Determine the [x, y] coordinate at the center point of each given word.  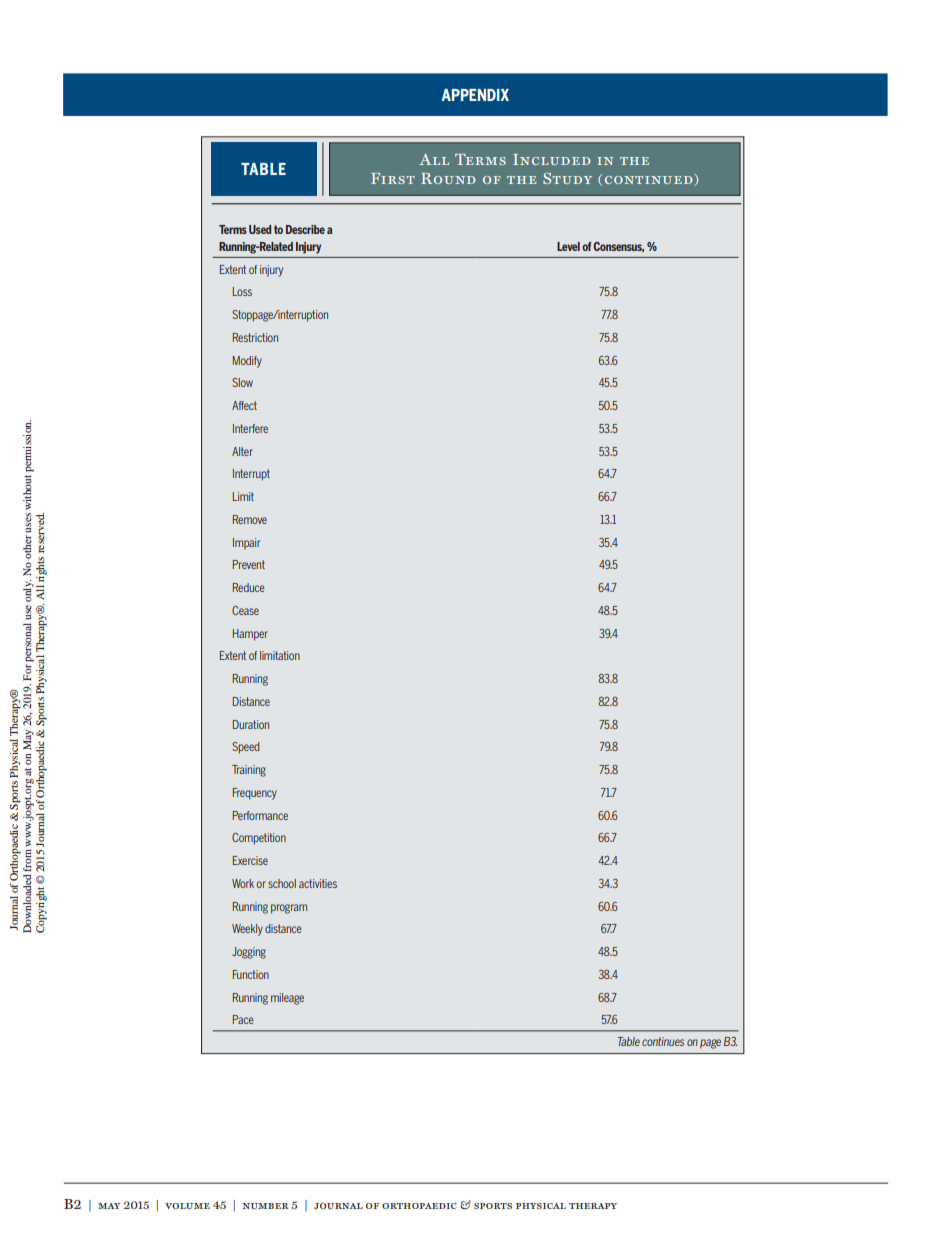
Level [568, 246]
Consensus [618, 247]
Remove [250, 519]
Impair [246, 544]
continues [663, 1041]
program [289, 909]
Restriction [255, 337]
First [393, 178]
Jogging [249, 953]
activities [318, 883]
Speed [246, 748]
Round [448, 178]
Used [260, 229]
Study [567, 178]
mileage [287, 999]
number [265, 1206]
